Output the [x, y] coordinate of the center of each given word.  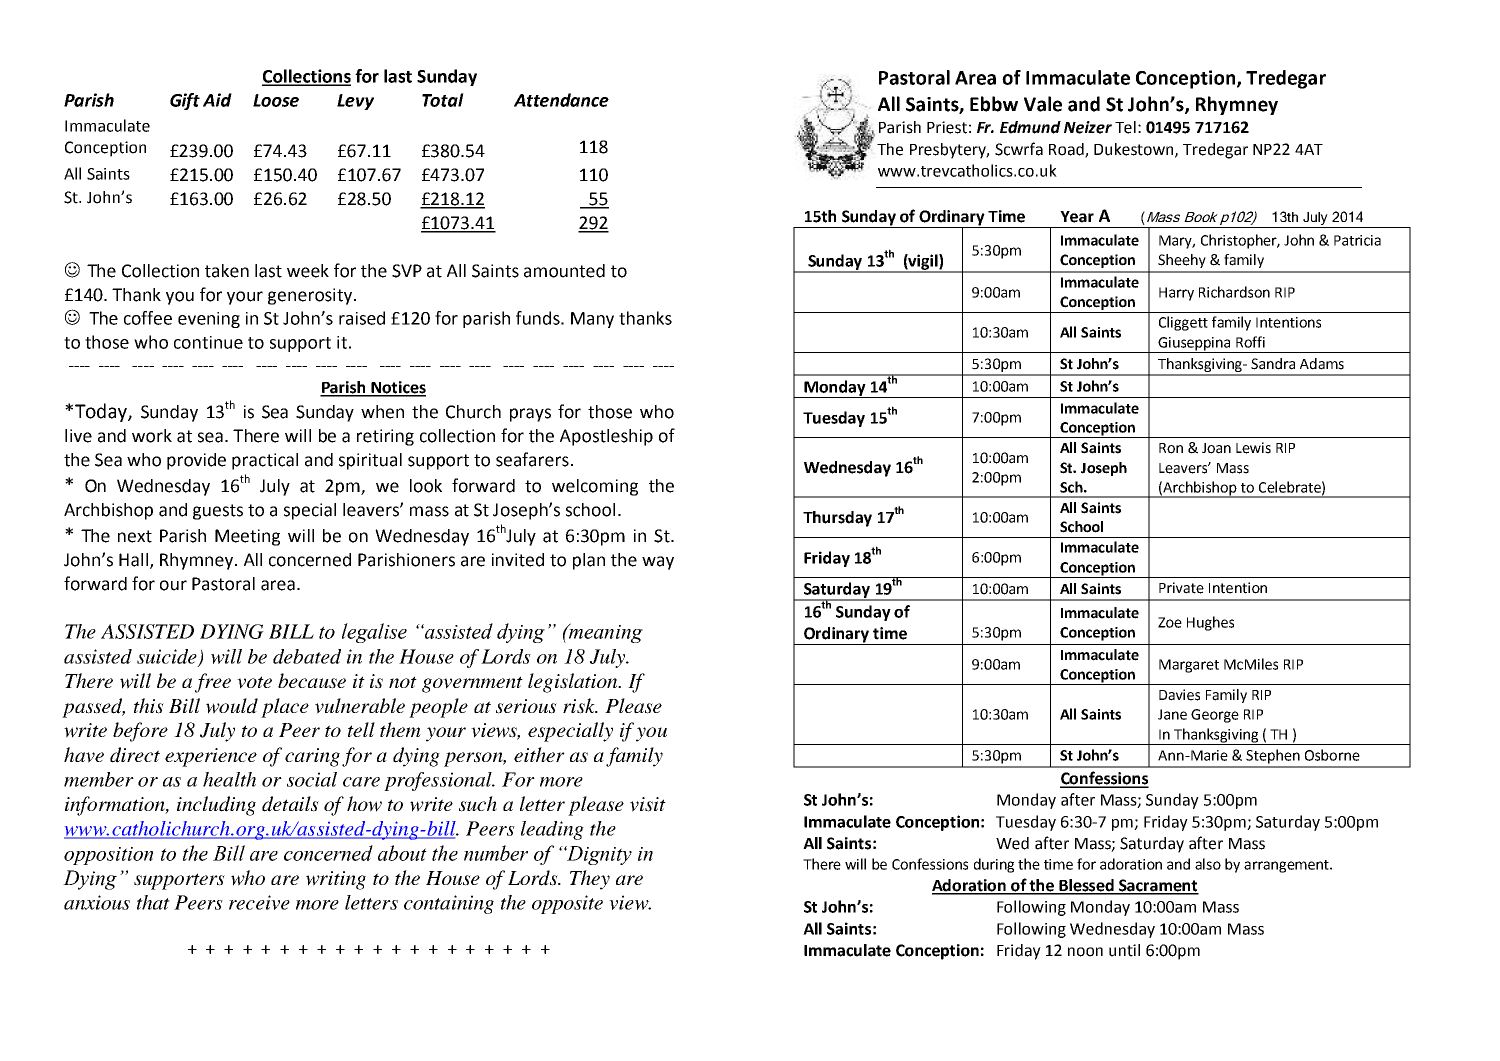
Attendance [561, 100]
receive [259, 902]
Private [1181, 588]
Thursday [837, 519]
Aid [217, 100]
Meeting [247, 537]
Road [1067, 150]
